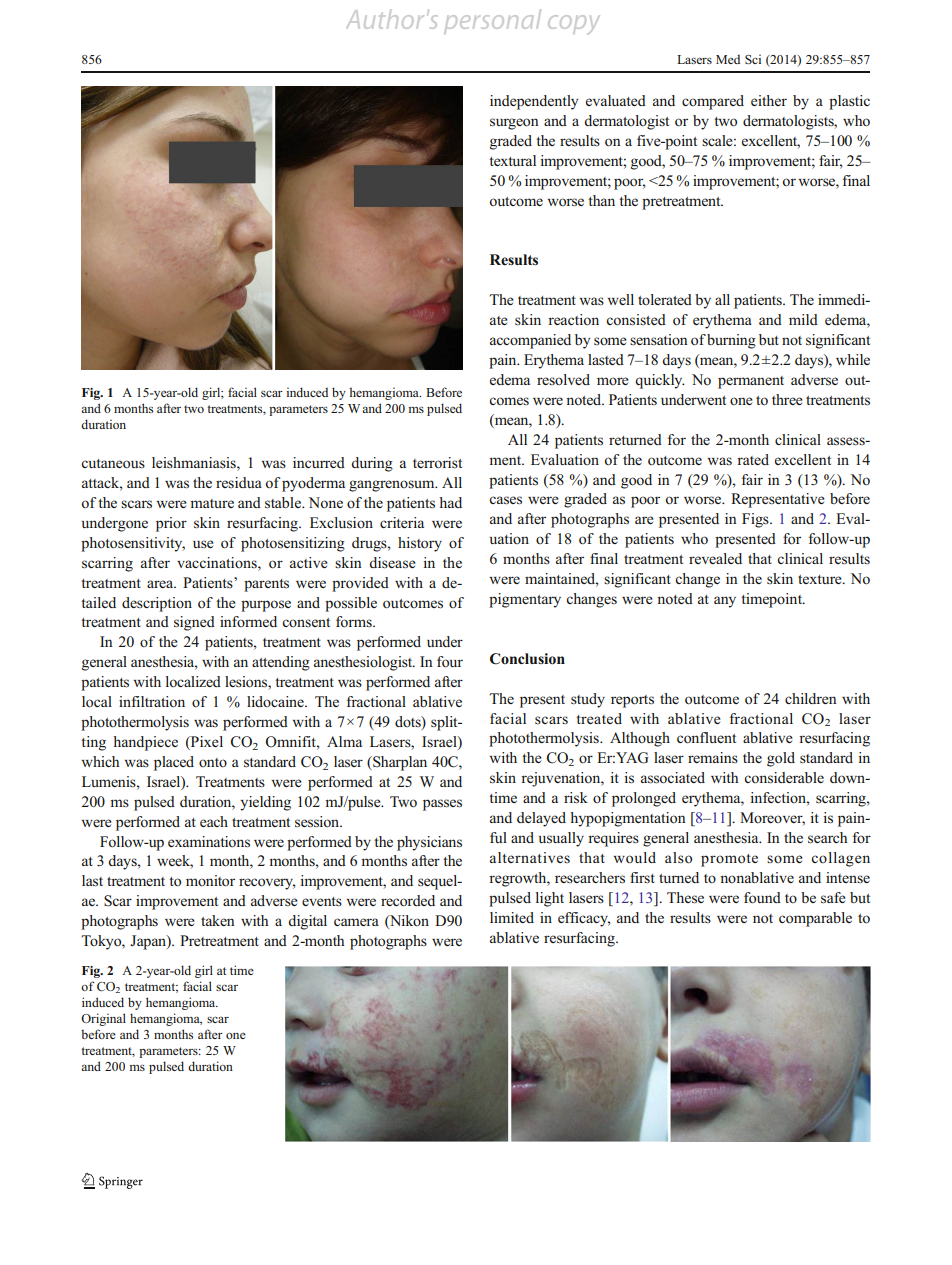 This screenshot has height=1265, width=952. Describe the element at coordinates (753, 59) in the screenshot. I see `Sci` at that location.
